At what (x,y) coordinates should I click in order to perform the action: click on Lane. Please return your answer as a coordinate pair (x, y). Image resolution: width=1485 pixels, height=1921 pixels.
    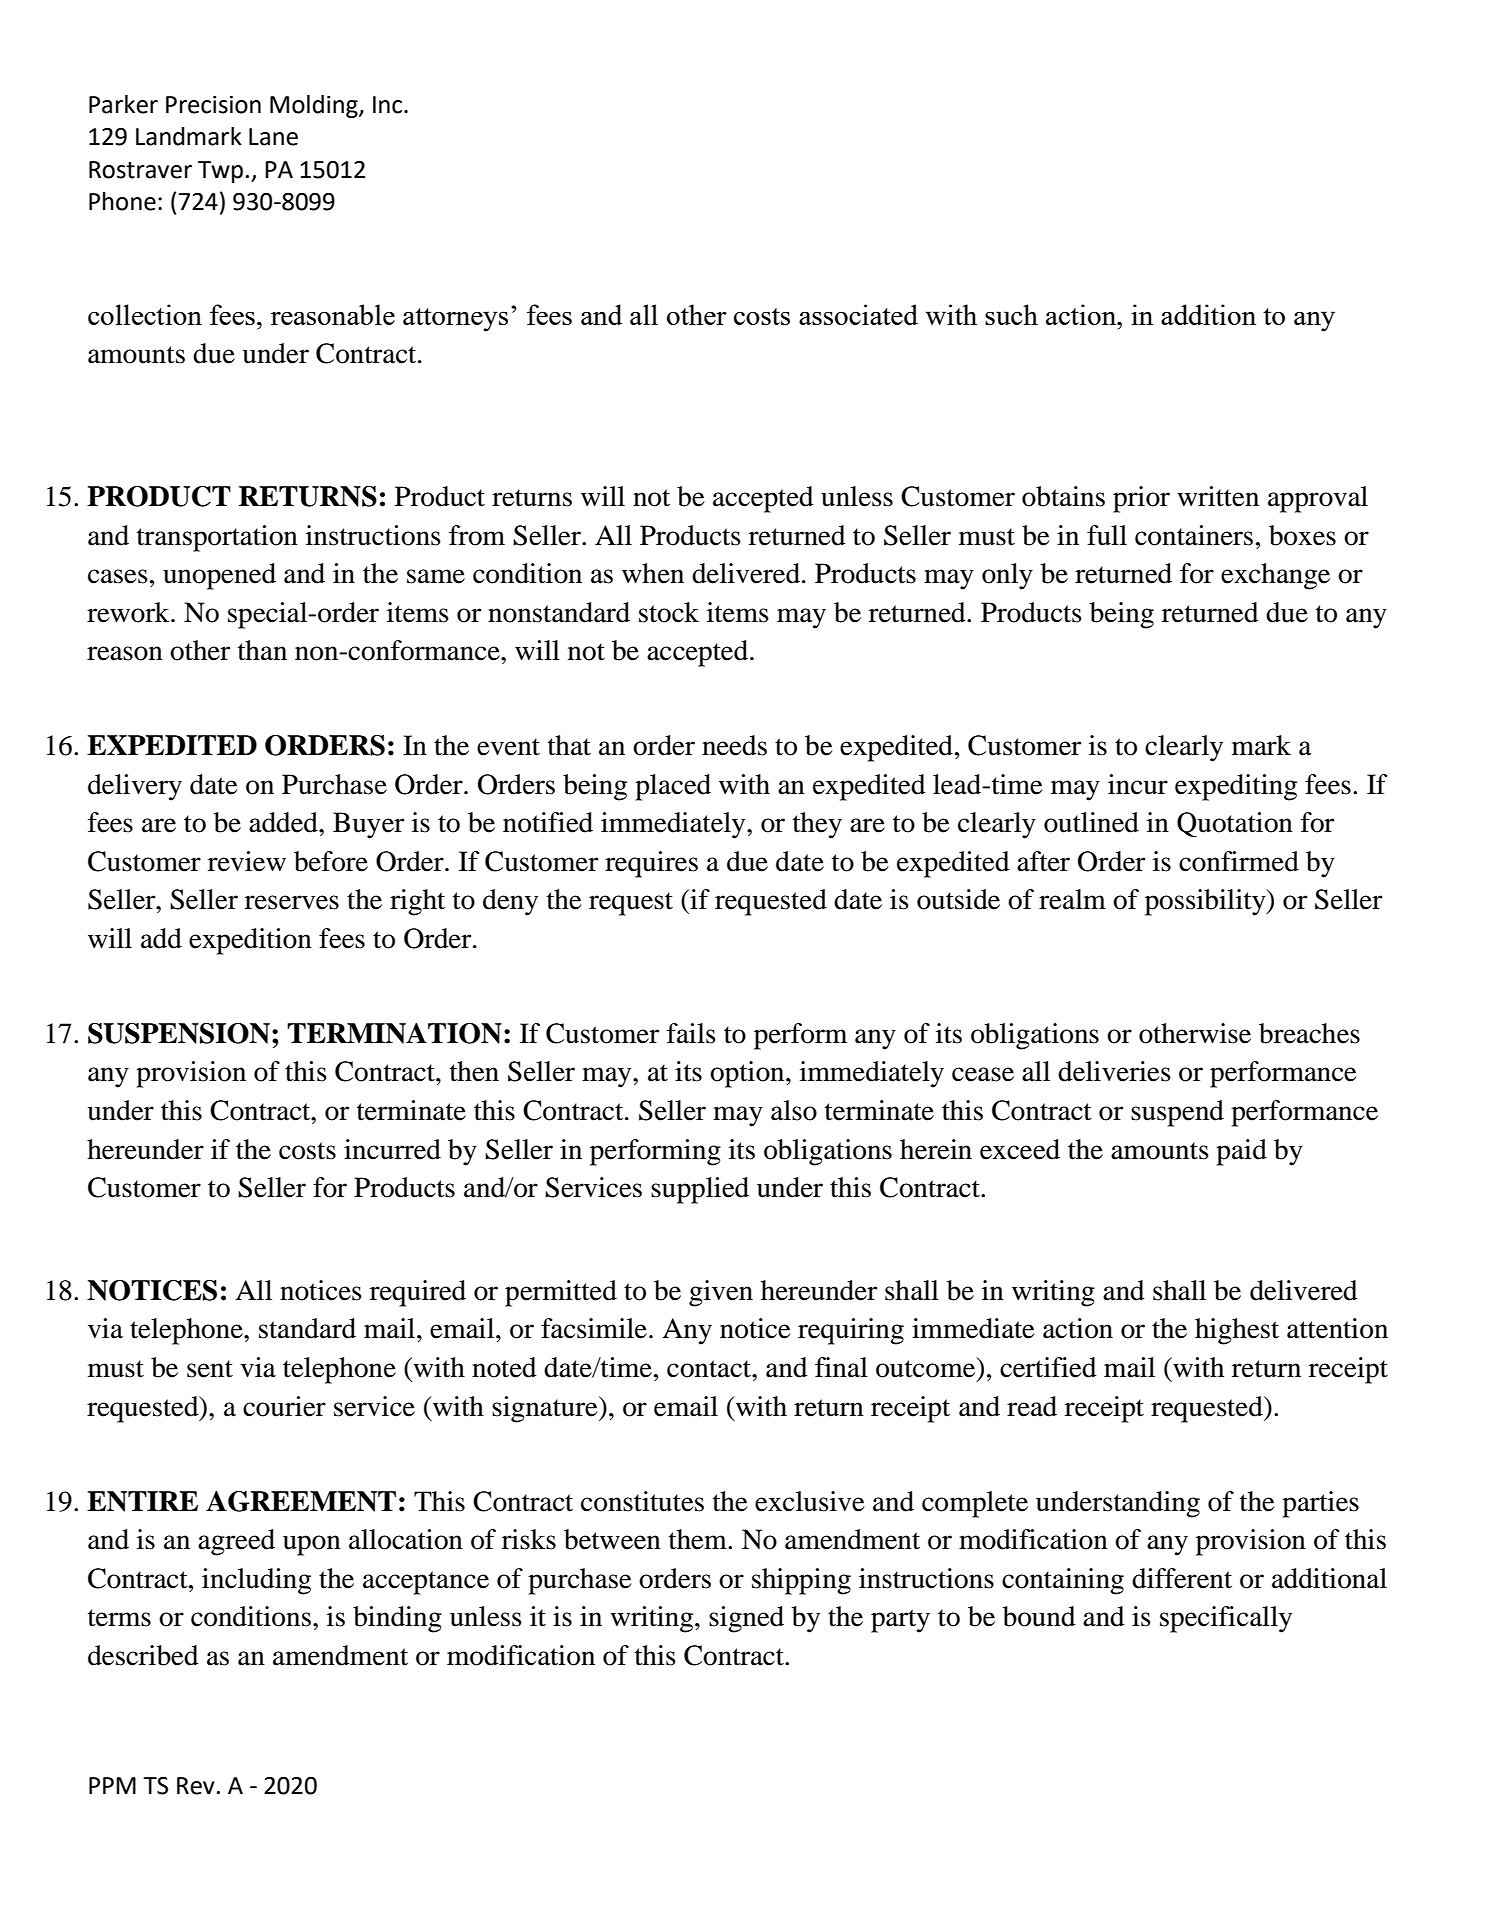
    Looking at the image, I should click on (273, 137).
